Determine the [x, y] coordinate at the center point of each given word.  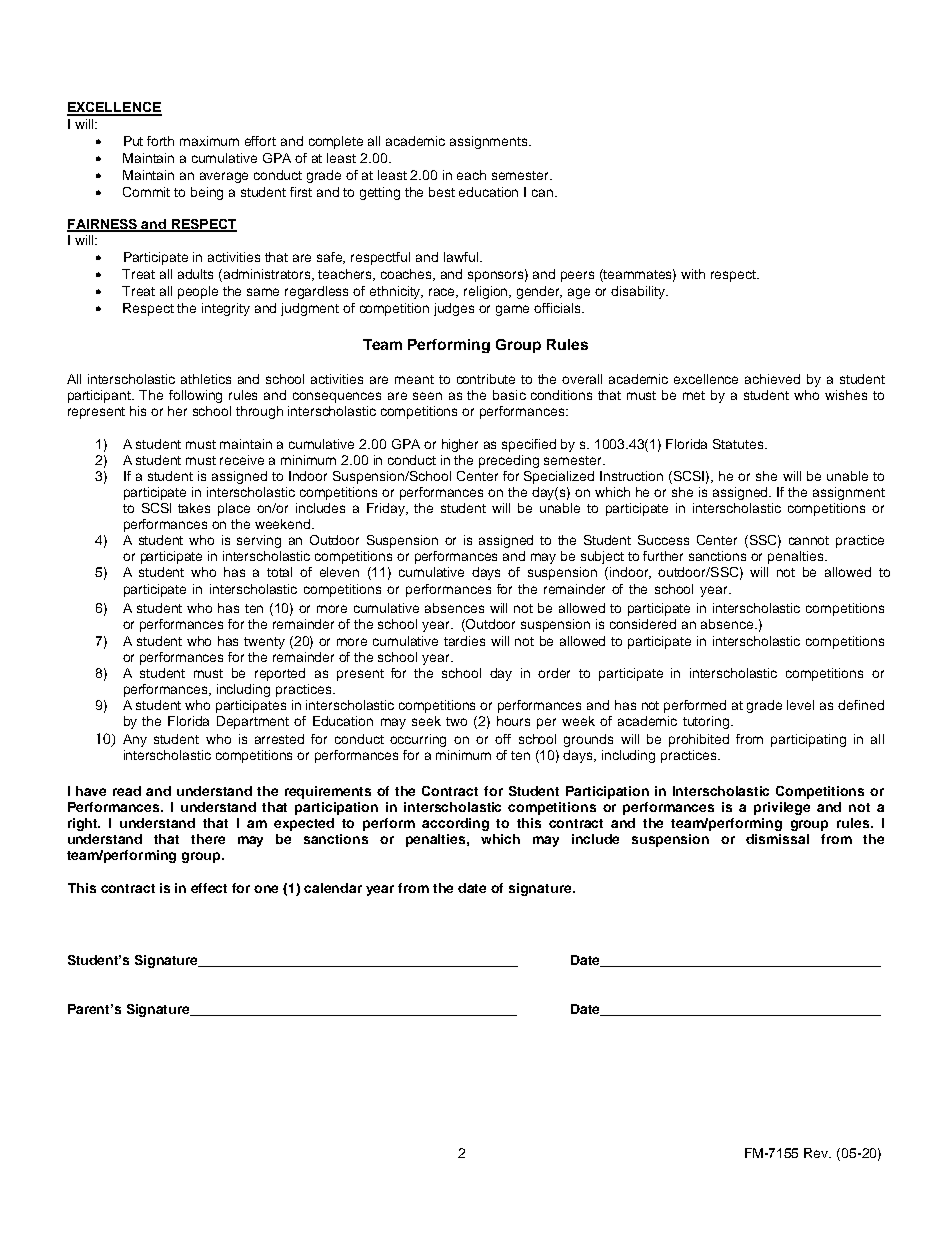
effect [209, 888]
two [456, 721]
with [693, 274]
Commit [146, 192]
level [800, 705]
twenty [264, 643]
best [442, 192]
